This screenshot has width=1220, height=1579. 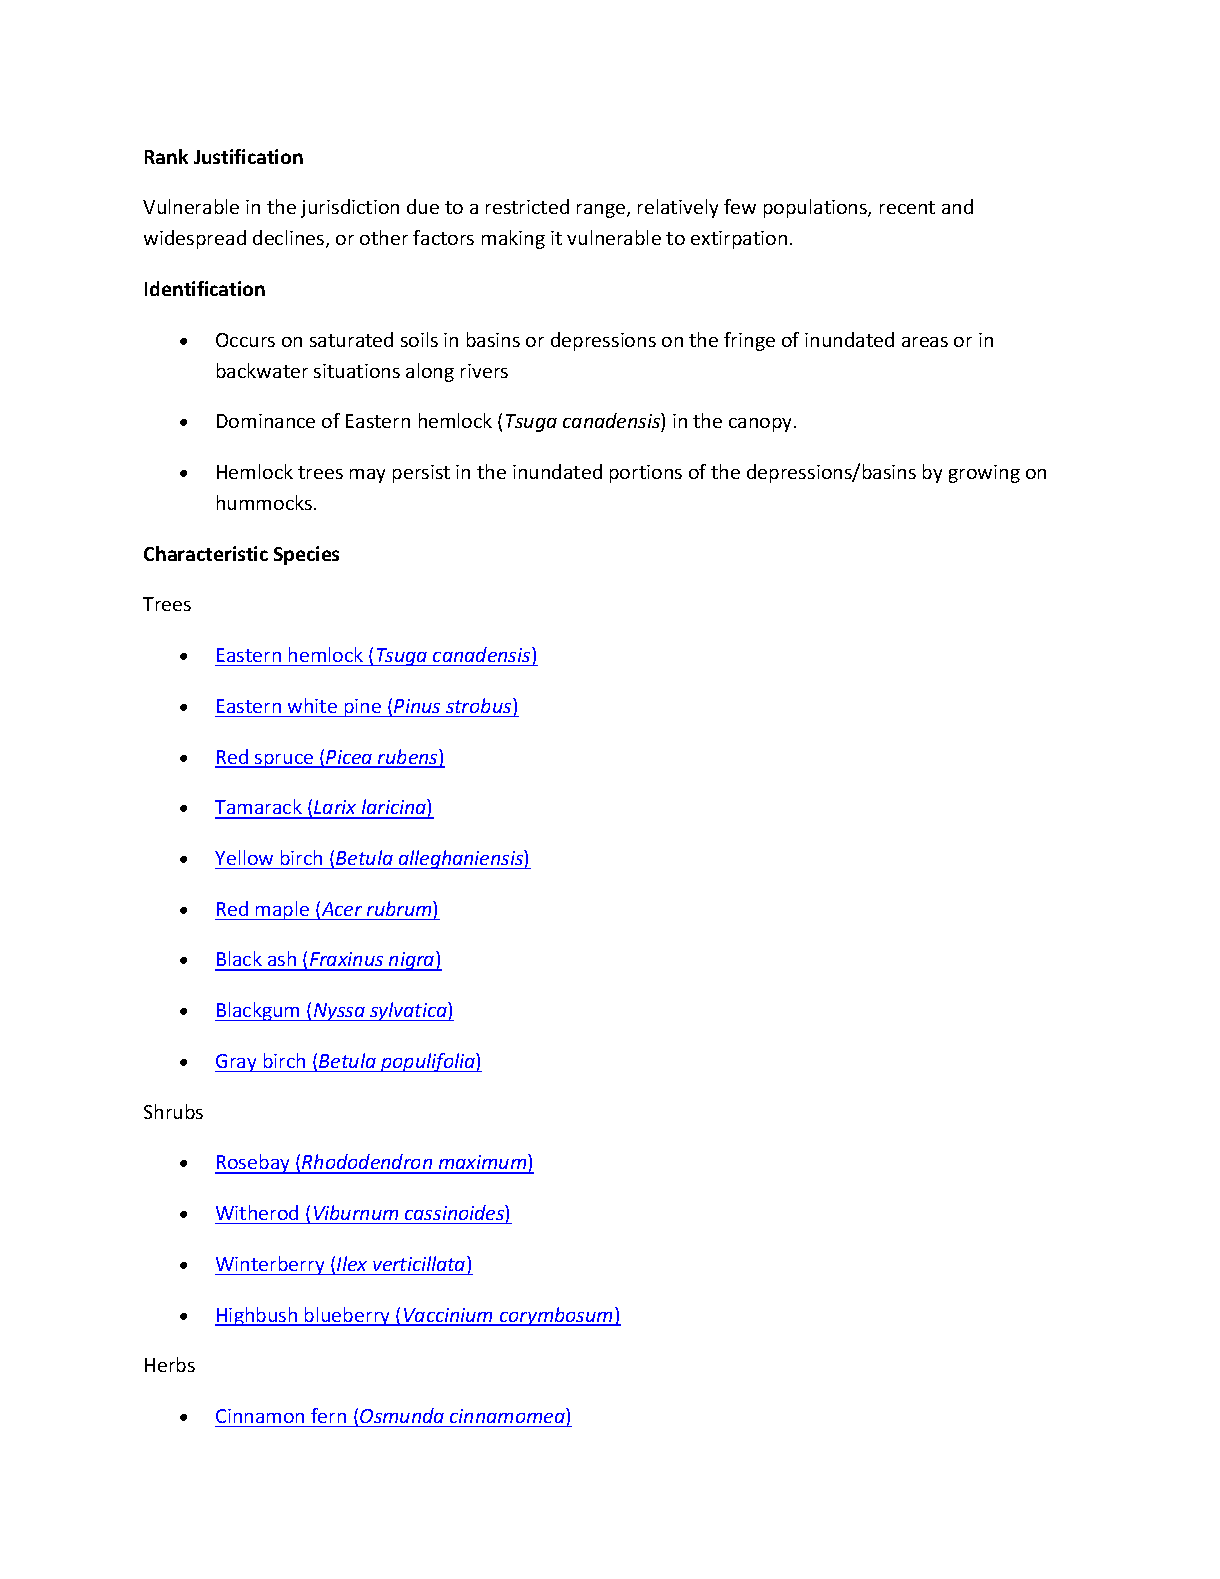 I want to click on Justification, so click(x=248, y=156).
